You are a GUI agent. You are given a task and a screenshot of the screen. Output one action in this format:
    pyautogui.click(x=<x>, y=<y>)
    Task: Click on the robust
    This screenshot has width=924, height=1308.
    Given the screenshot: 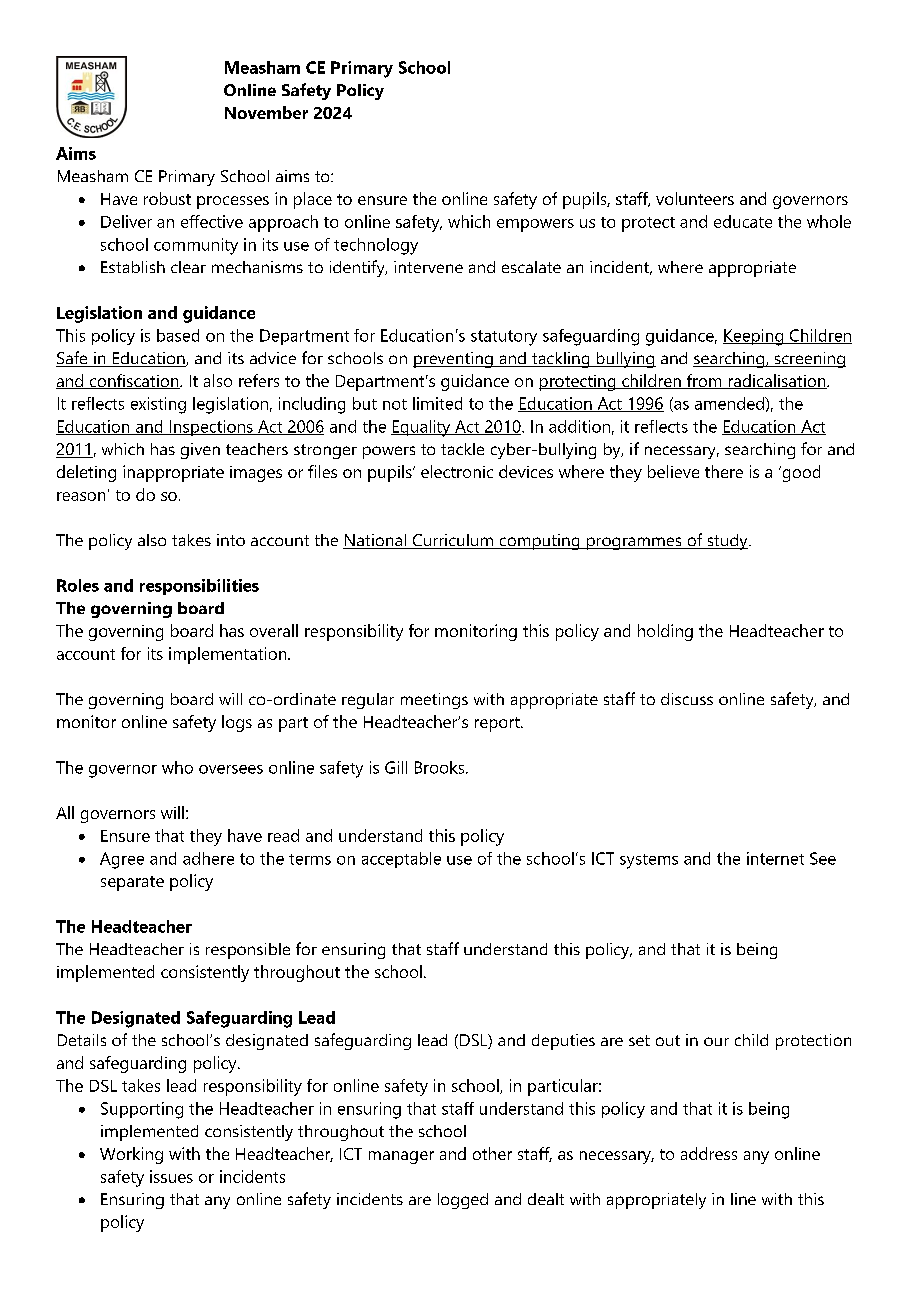 What is the action you would take?
    pyautogui.click(x=167, y=198)
